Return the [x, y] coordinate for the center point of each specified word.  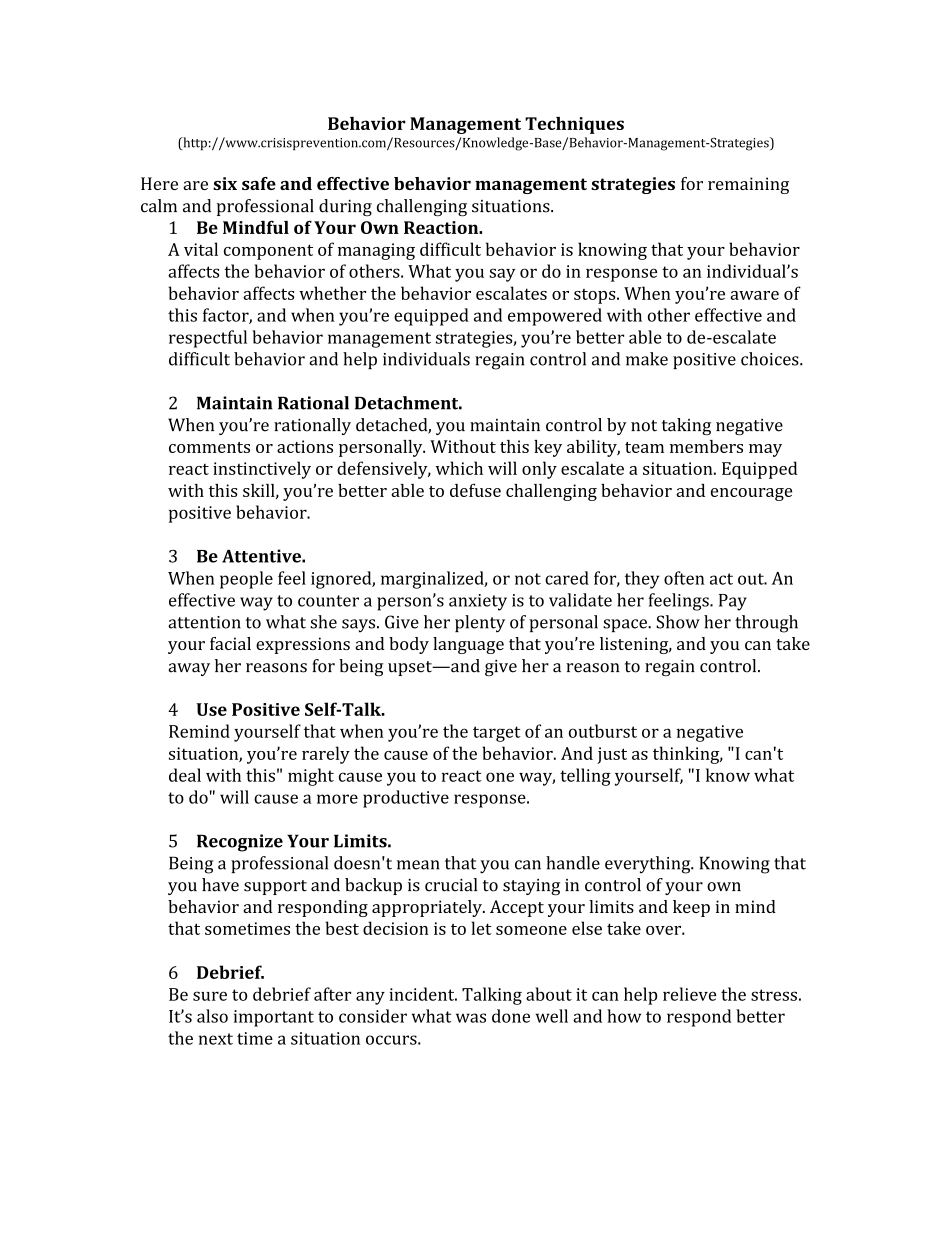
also [212, 1016]
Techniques [574, 125]
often [684, 578]
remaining [748, 185]
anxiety [478, 602]
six [225, 183]
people [246, 580]
